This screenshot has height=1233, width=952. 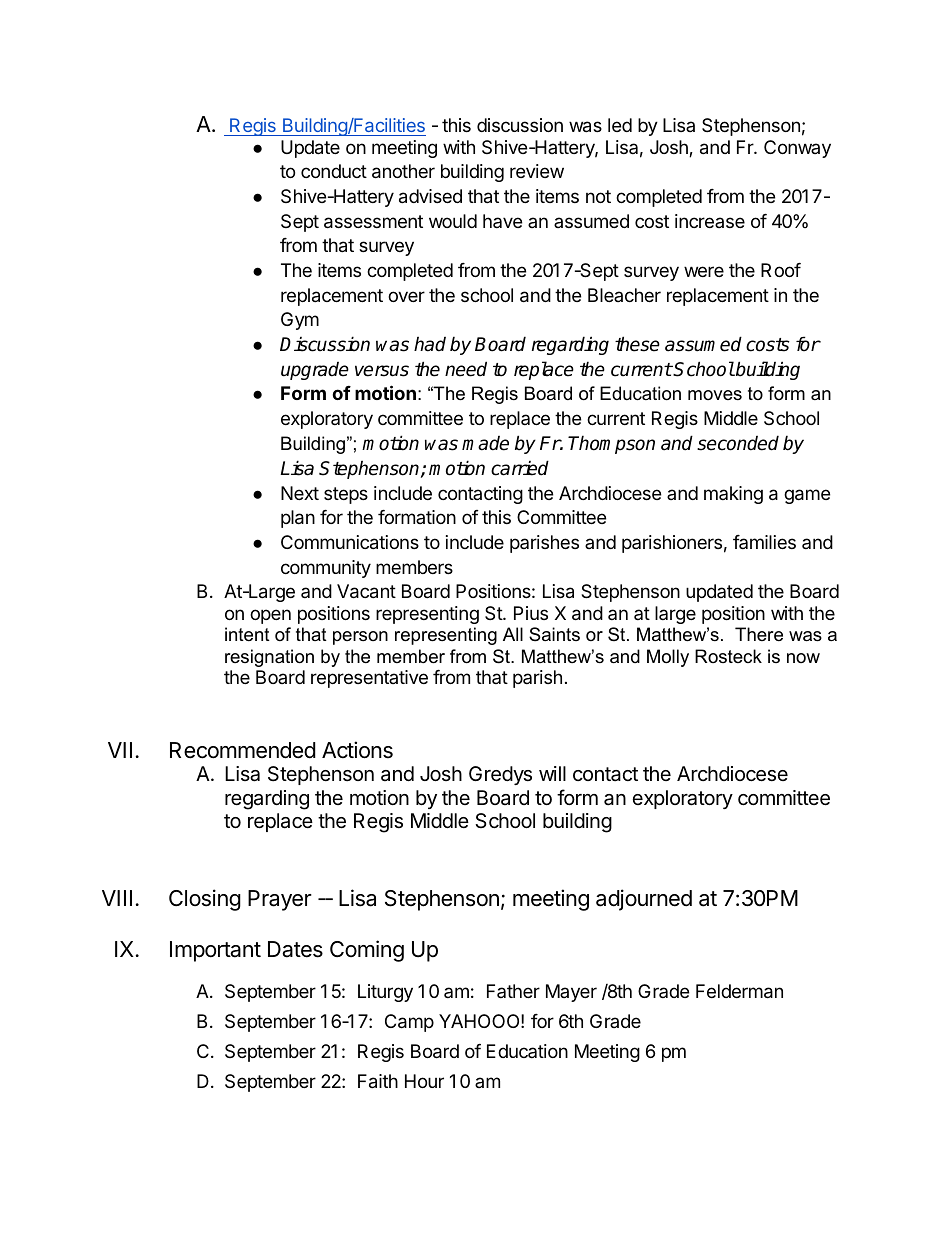 What do you see at coordinates (247, 634) in the screenshot?
I see `intent` at bounding box center [247, 634].
